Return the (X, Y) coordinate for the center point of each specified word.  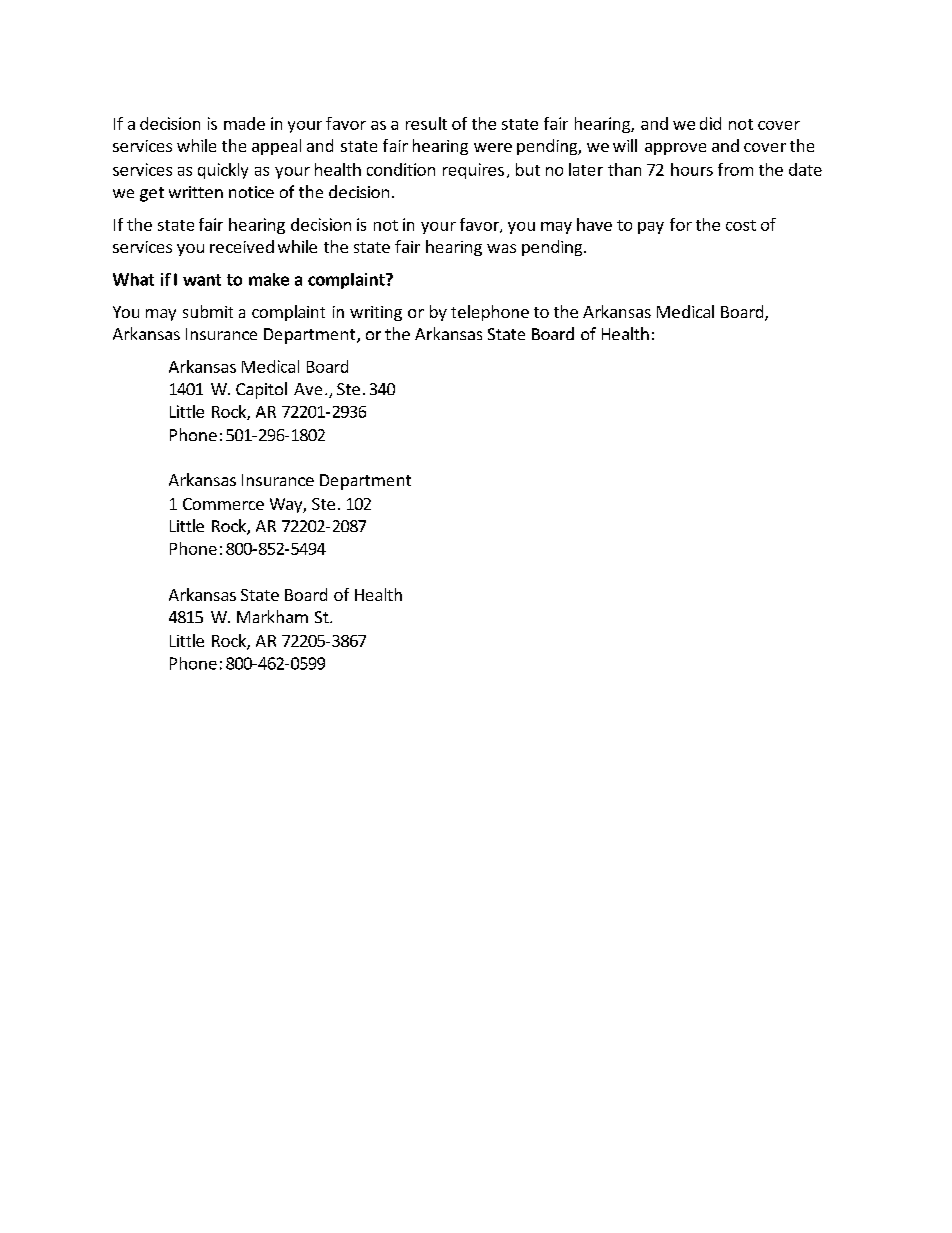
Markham (272, 616)
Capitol (261, 390)
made (244, 123)
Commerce (223, 504)
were (493, 147)
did (710, 123)
